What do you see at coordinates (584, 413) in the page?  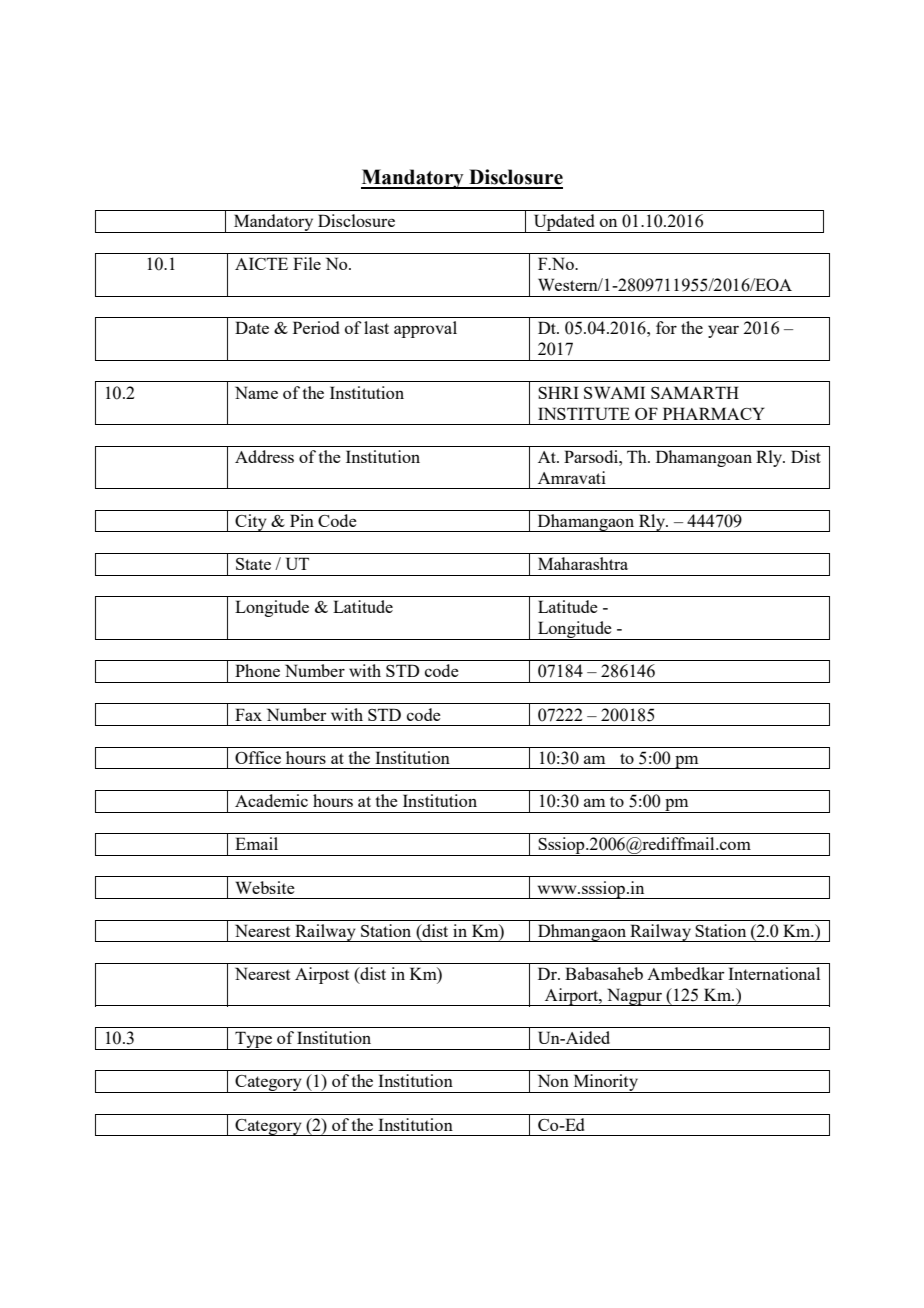 I see `INSTITUTE` at bounding box center [584, 413].
